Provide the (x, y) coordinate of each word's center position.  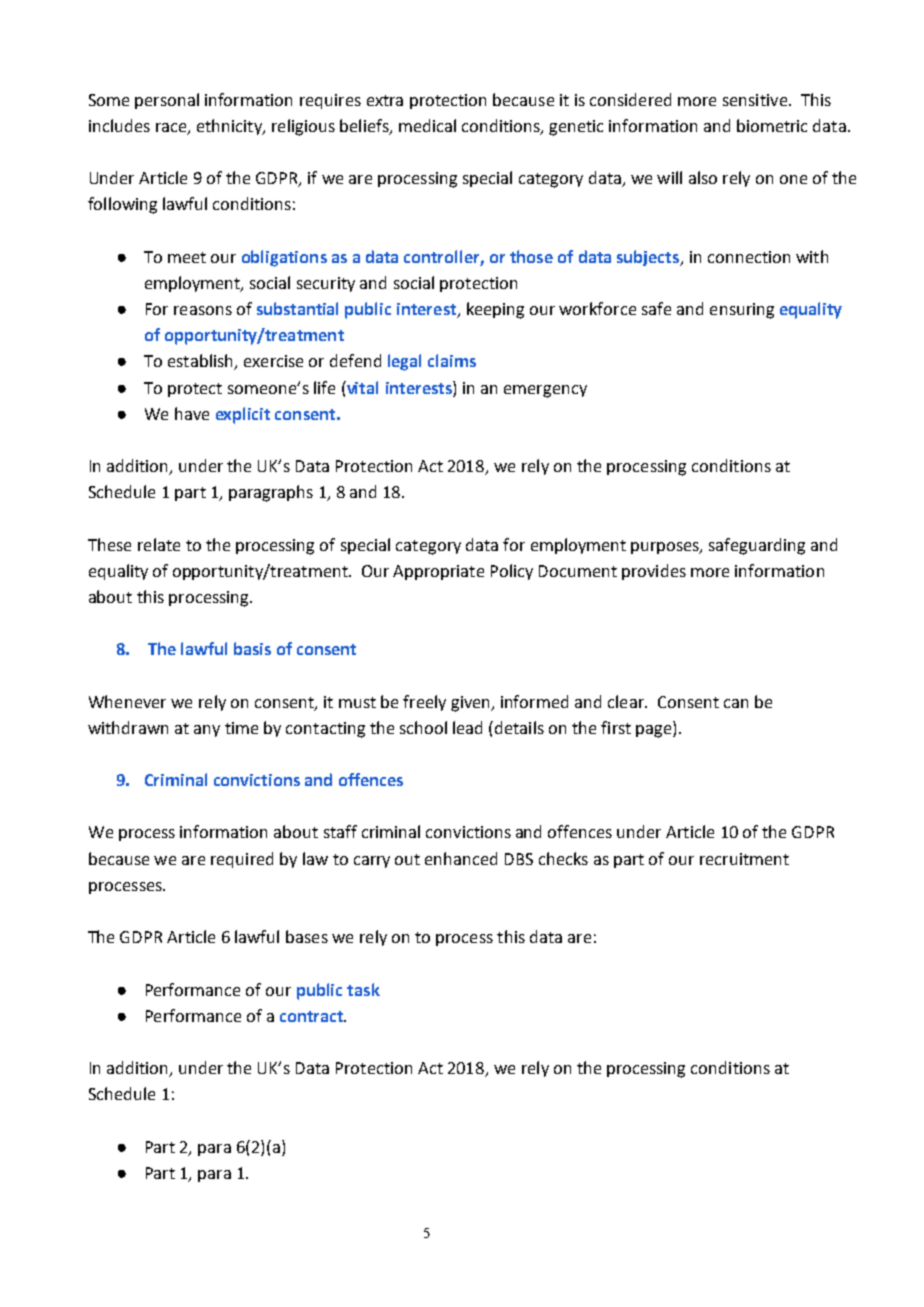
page (655, 731)
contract (312, 1016)
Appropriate (438, 572)
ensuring (742, 311)
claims (452, 360)
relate (159, 544)
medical (427, 125)
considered (630, 99)
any (207, 731)
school (423, 727)
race (172, 129)
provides (654, 572)
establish (201, 362)
